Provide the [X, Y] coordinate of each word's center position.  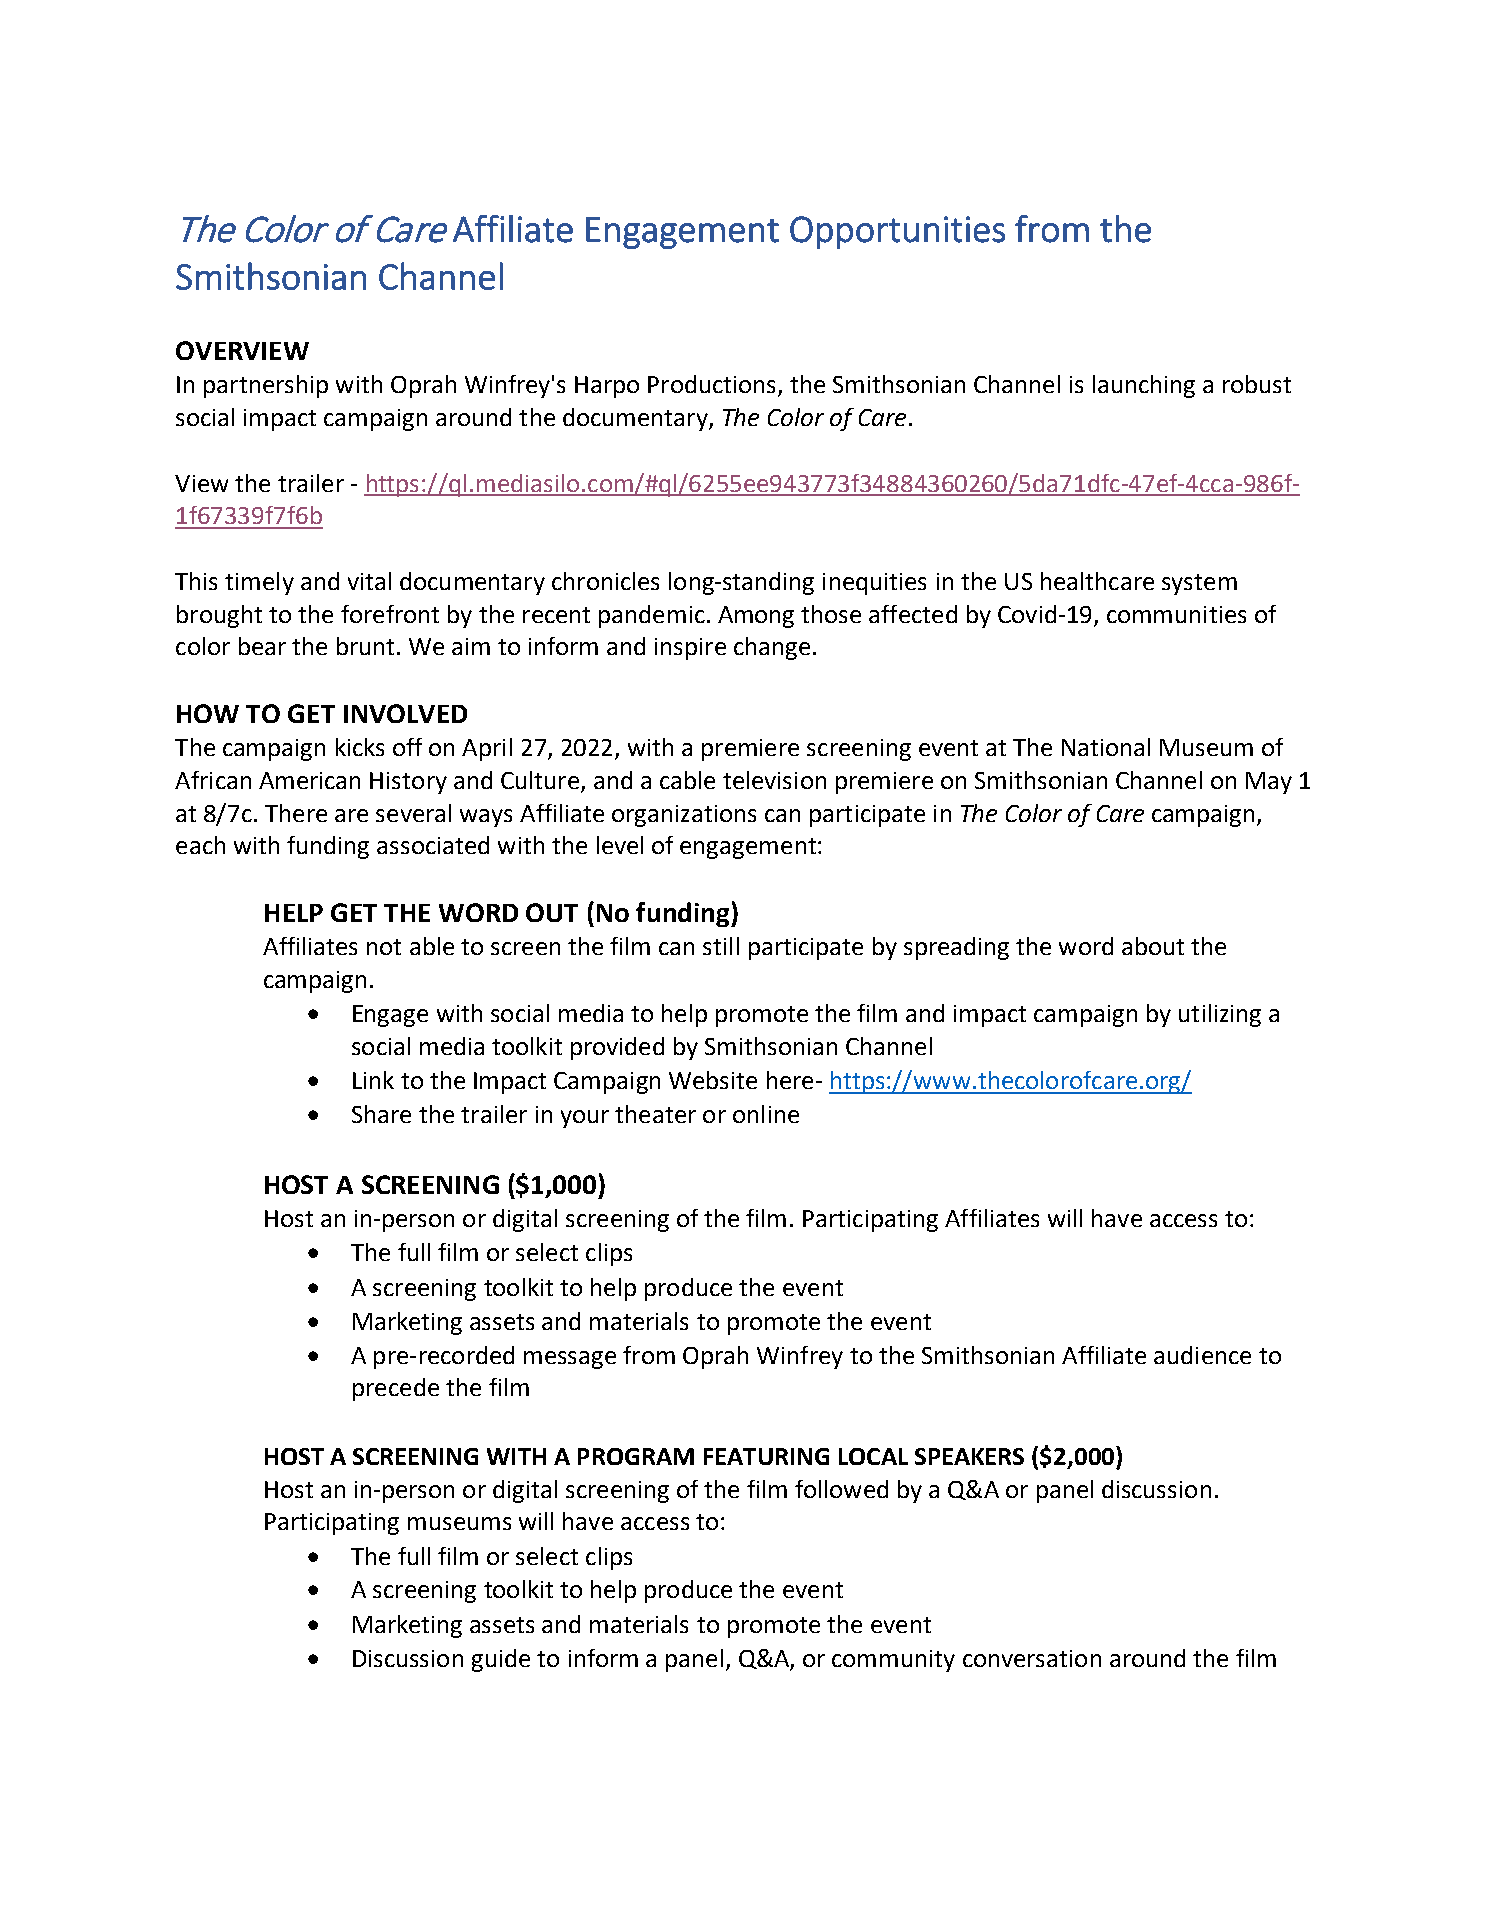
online [766, 1114]
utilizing [1220, 1015]
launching [1144, 386]
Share [381, 1114]
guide [501, 1660]
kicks [360, 747]
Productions [711, 384]
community [893, 1661]
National [1106, 747]
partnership [266, 386]
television [774, 780]
